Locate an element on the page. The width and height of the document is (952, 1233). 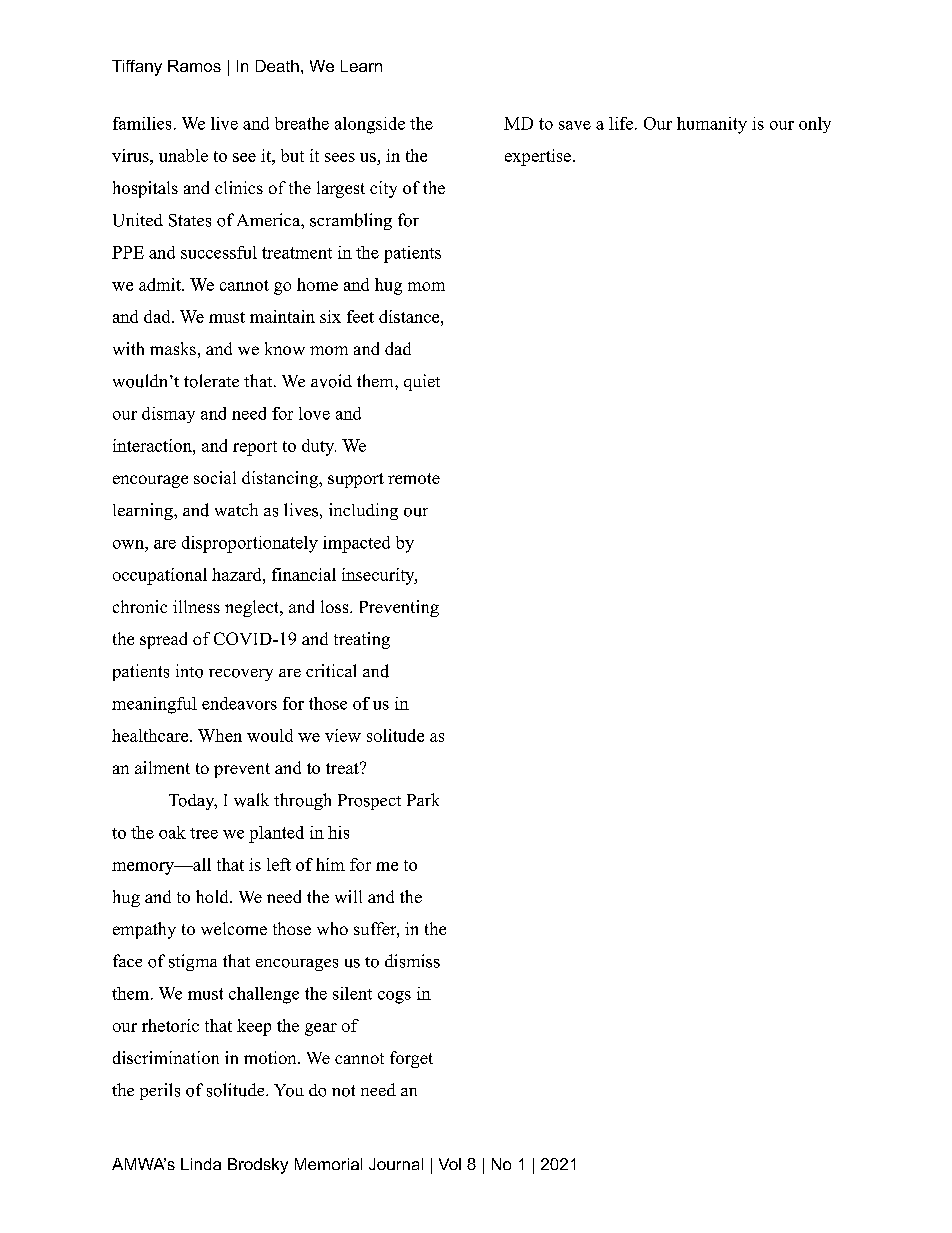
Prospect is located at coordinates (369, 802).
